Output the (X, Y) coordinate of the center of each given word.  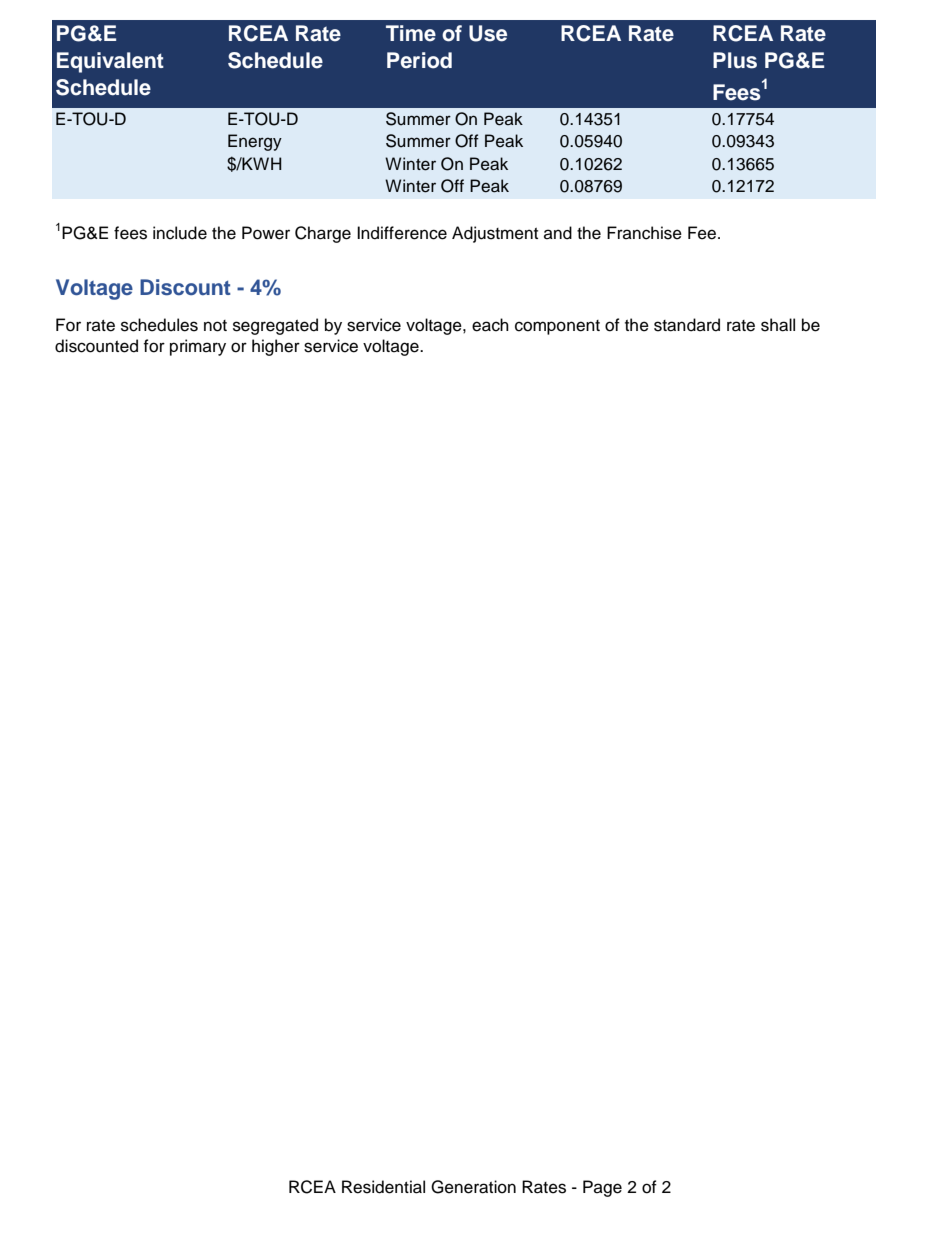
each (490, 325)
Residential (383, 1187)
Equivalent (110, 62)
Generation (473, 1187)
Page (602, 1188)
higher (276, 347)
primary (198, 347)
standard (687, 325)
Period (419, 60)
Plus (735, 60)
